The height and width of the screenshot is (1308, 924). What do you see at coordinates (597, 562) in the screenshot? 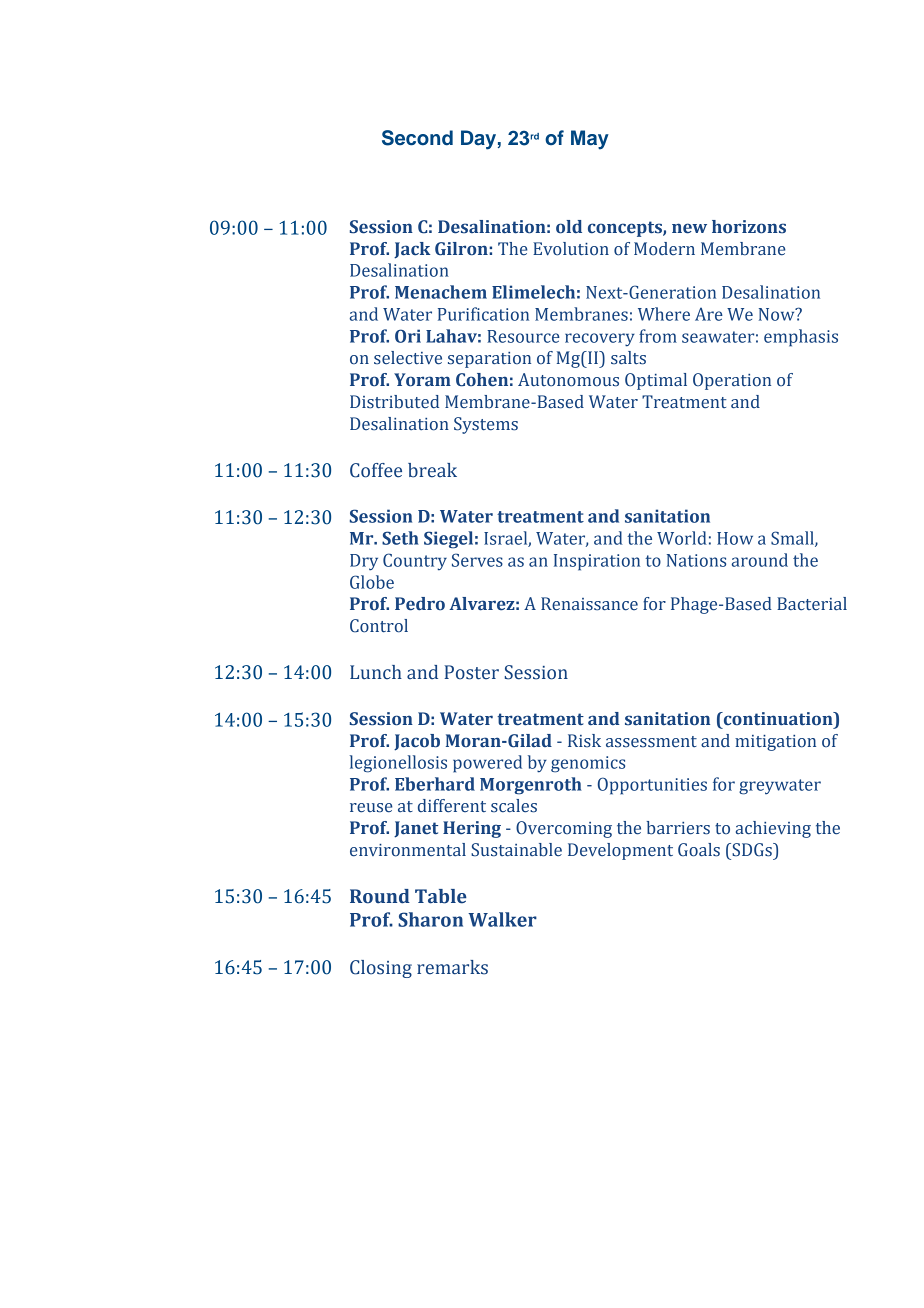
I see `Inspiration` at bounding box center [597, 562].
